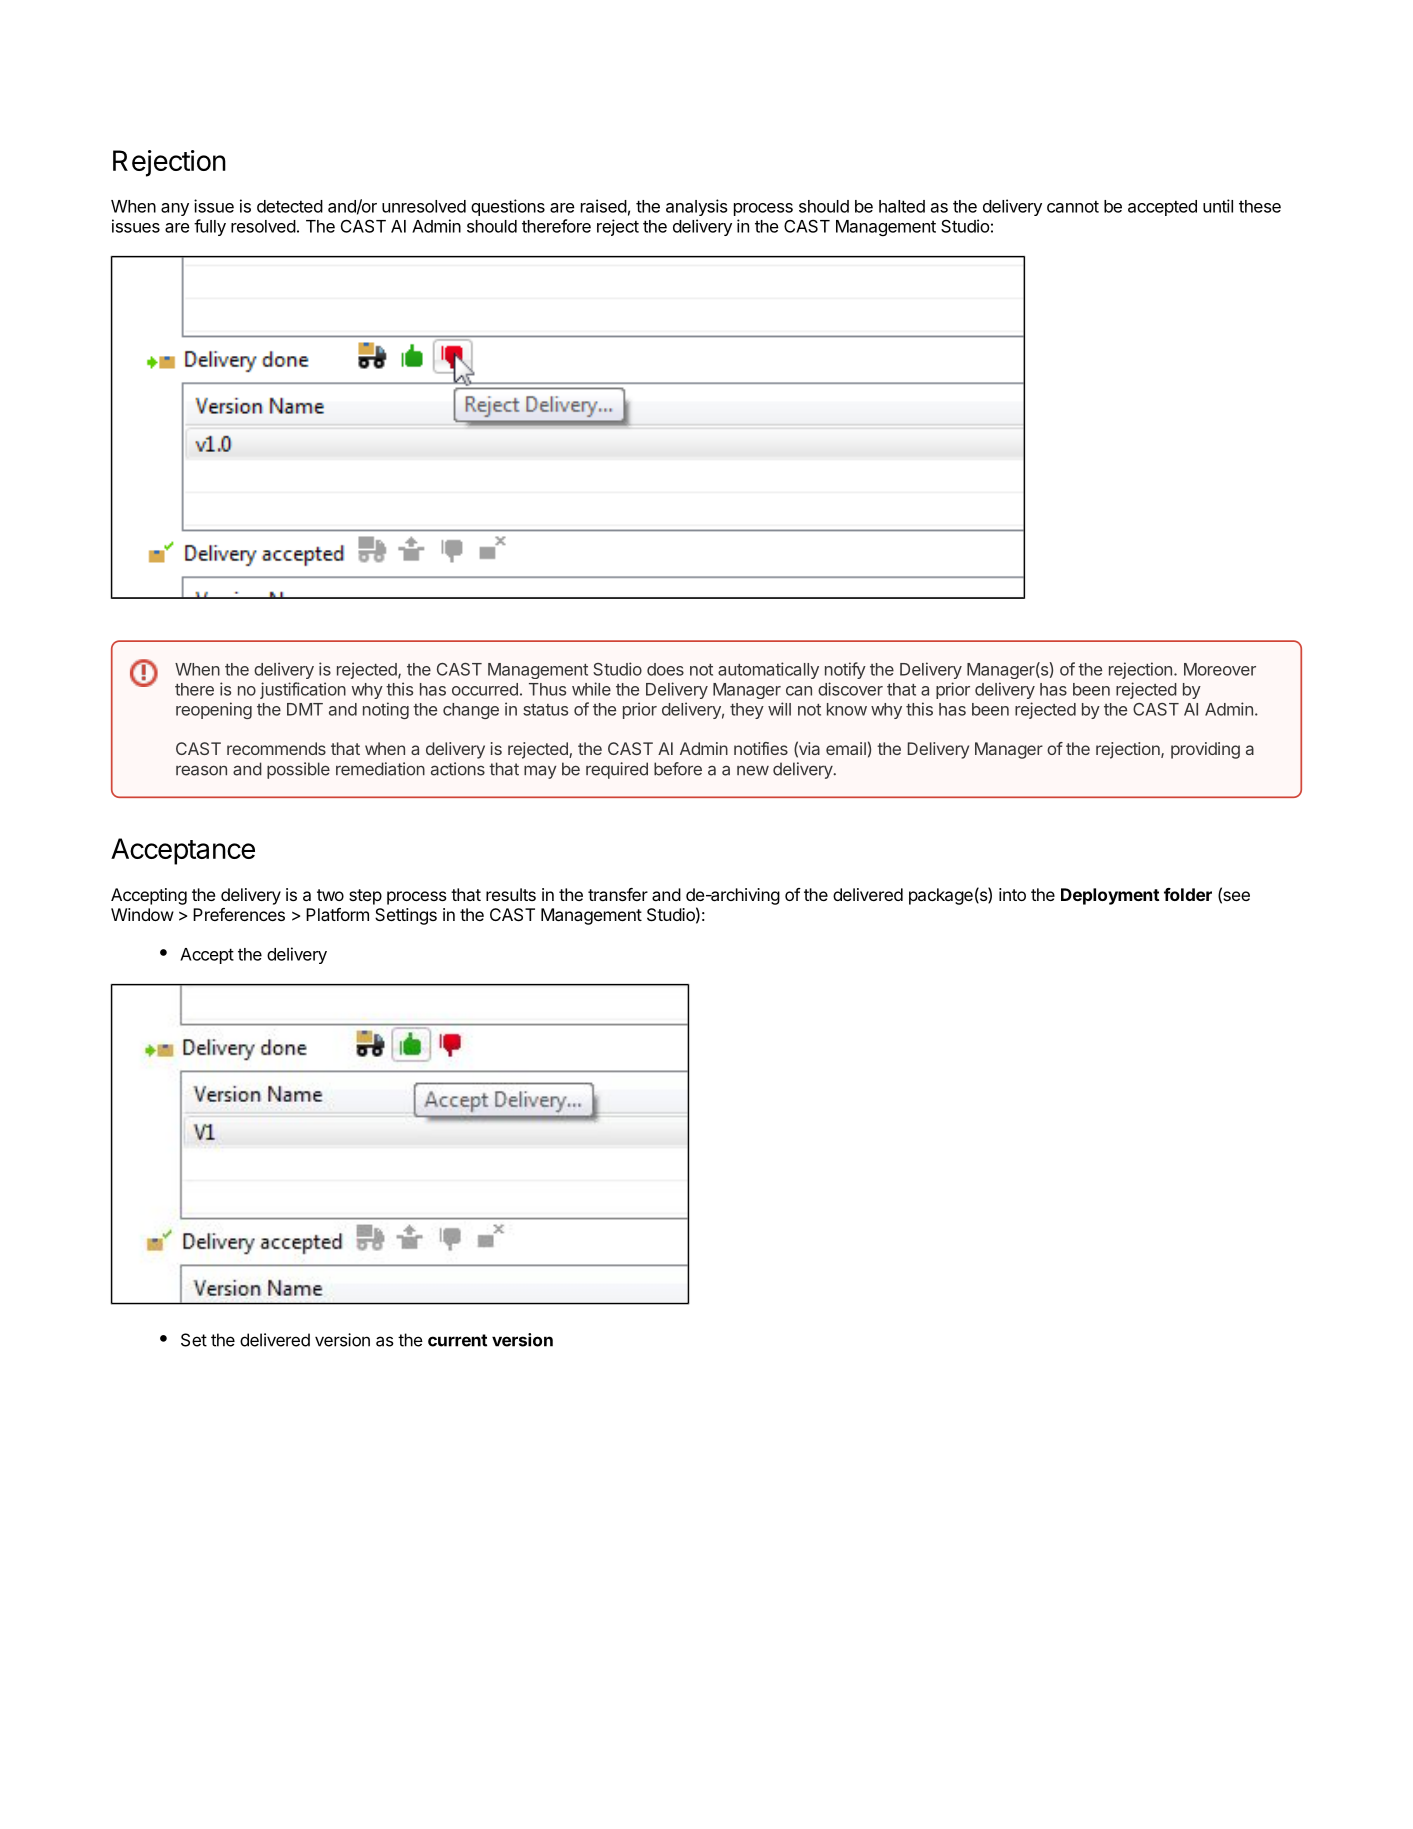 This screenshot has width=1413, height=1829. Describe the element at coordinates (678, 769) in the screenshot. I see `before` at that location.
